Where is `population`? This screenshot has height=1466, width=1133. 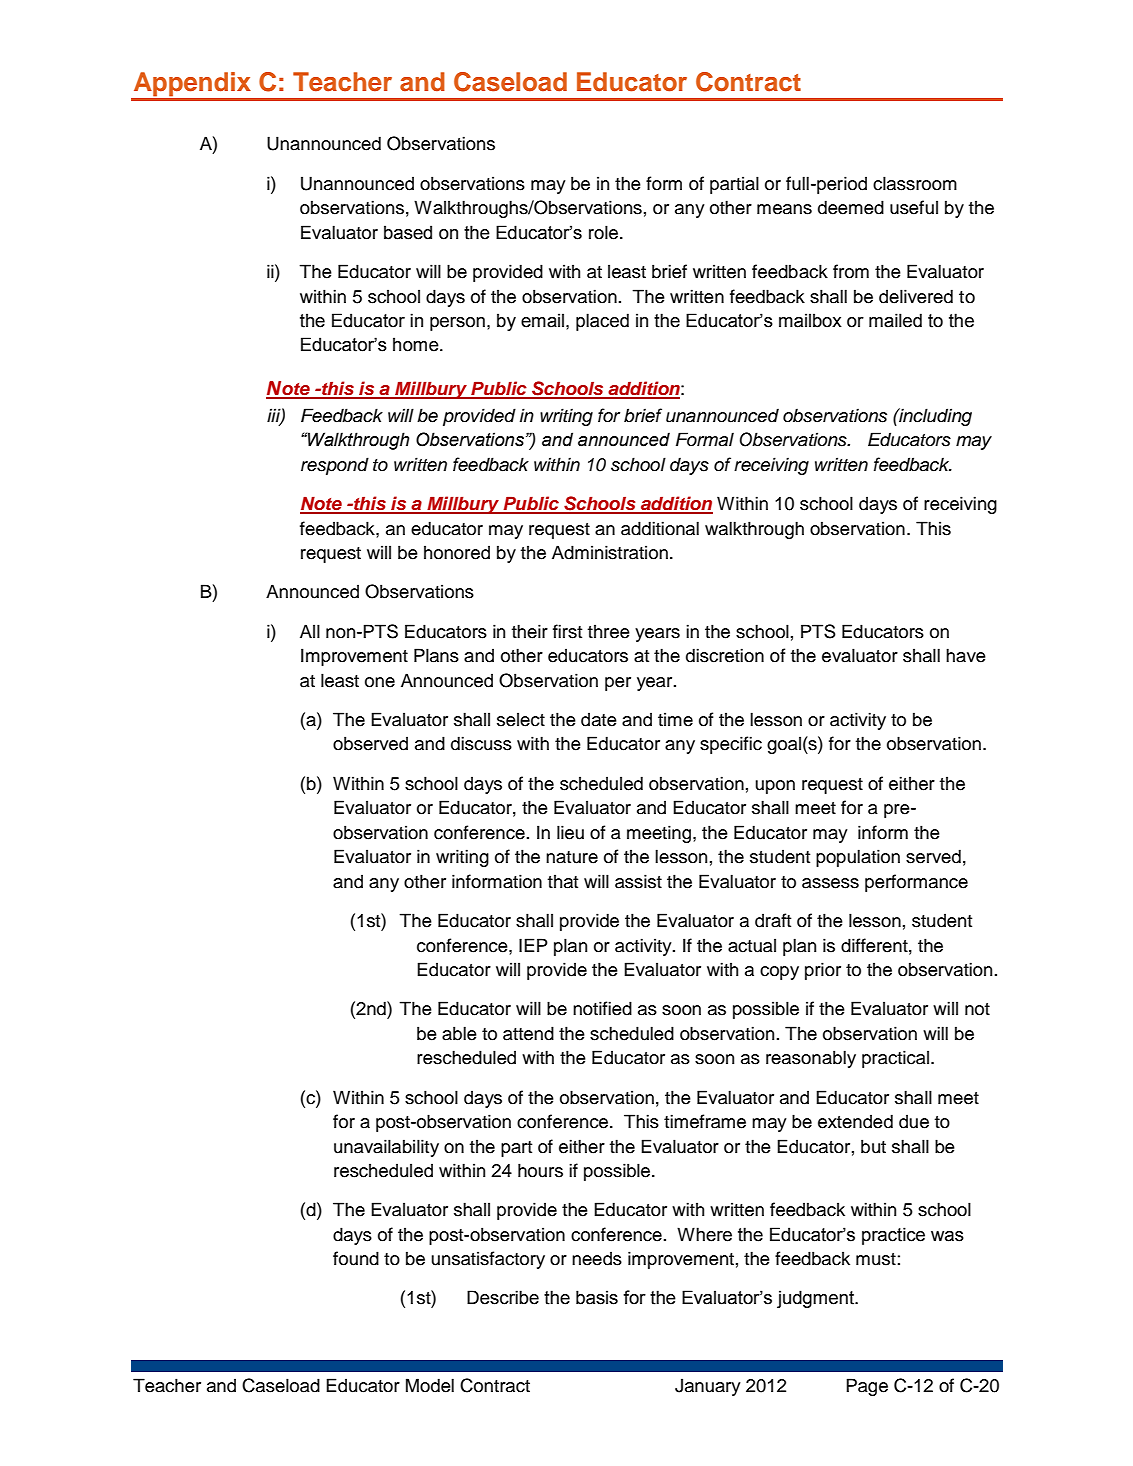 population is located at coordinates (858, 858).
